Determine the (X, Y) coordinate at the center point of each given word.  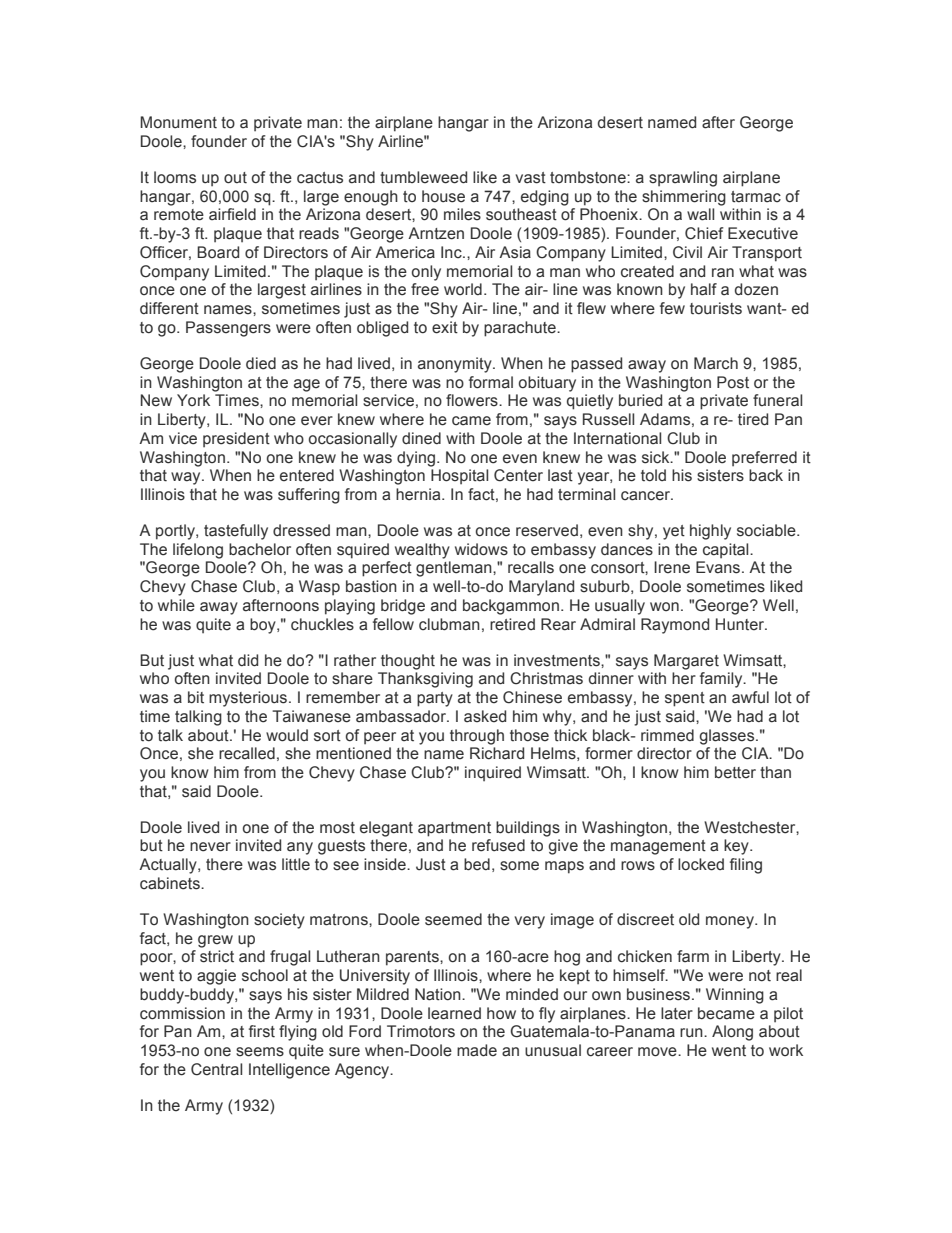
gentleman (455, 569)
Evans (719, 567)
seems (260, 1052)
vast (531, 178)
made (477, 1050)
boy (264, 626)
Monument (178, 122)
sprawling (683, 179)
